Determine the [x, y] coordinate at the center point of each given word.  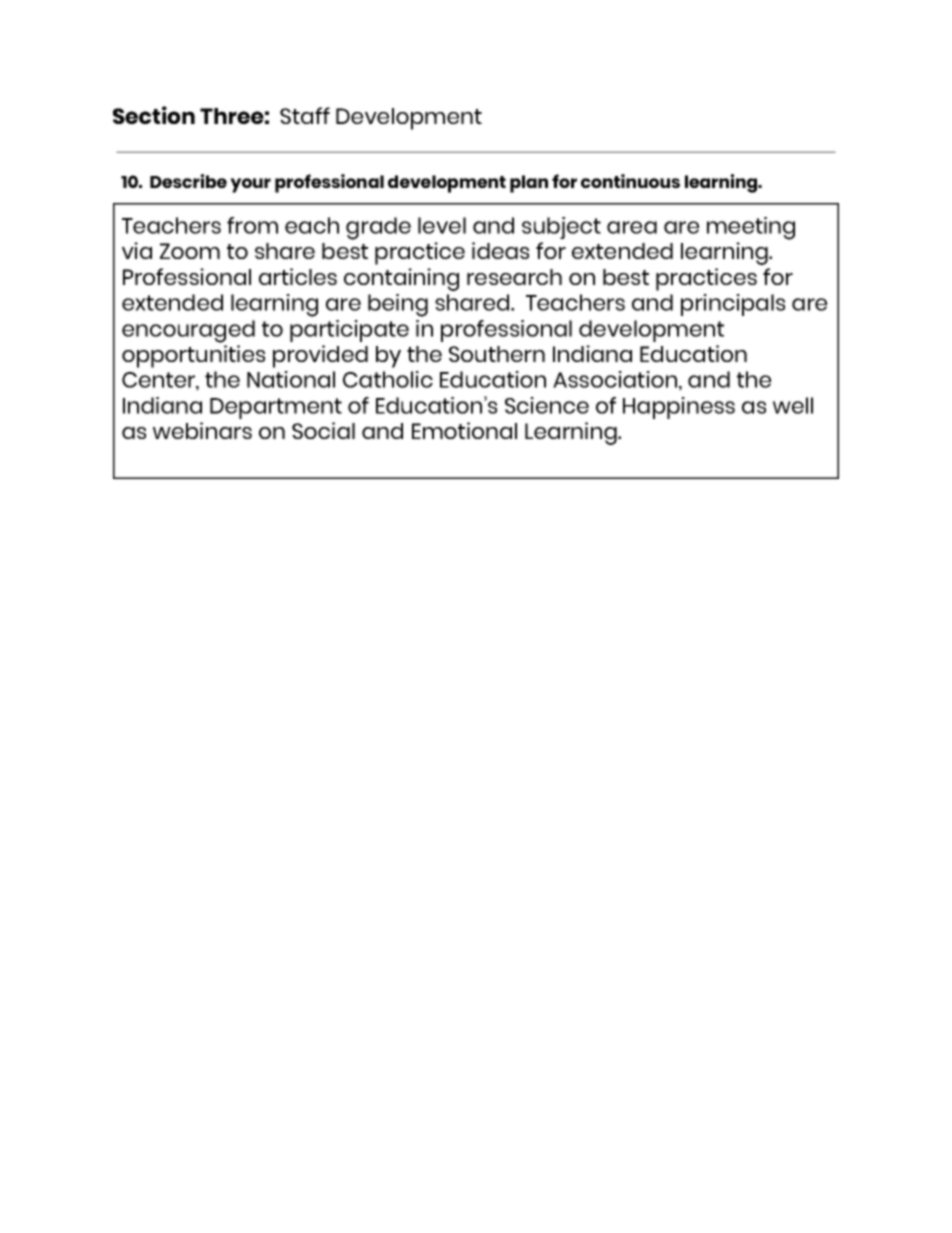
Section [154, 115]
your [250, 185]
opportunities [193, 356]
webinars [202, 430]
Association [616, 380]
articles [298, 276]
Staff [305, 115]
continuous [630, 181]
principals [733, 305]
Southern [497, 354]
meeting [751, 228]
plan [529, 184]
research [514, 277]
